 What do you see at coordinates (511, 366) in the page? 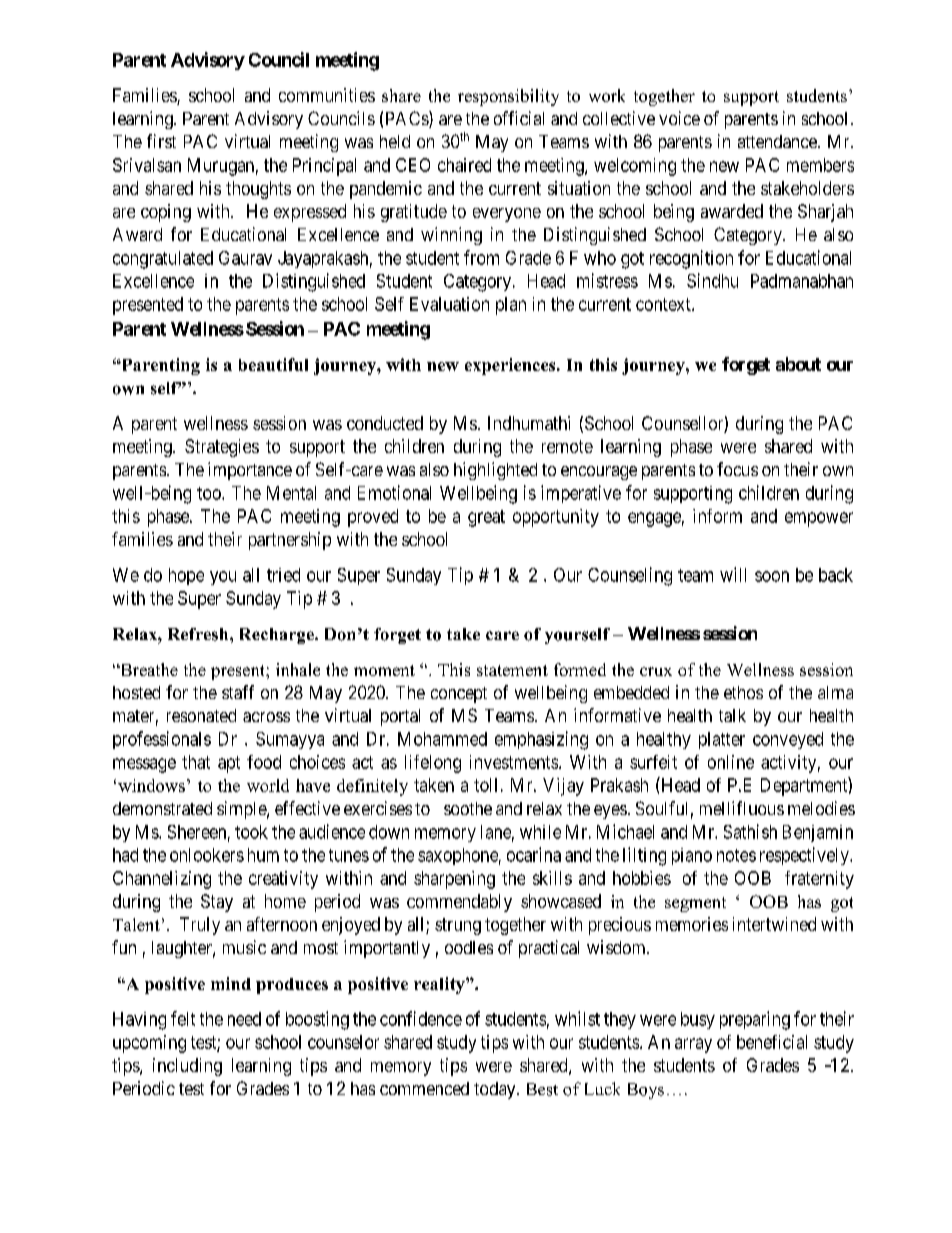
I see `experiences` at bounding box center [511, 366].
